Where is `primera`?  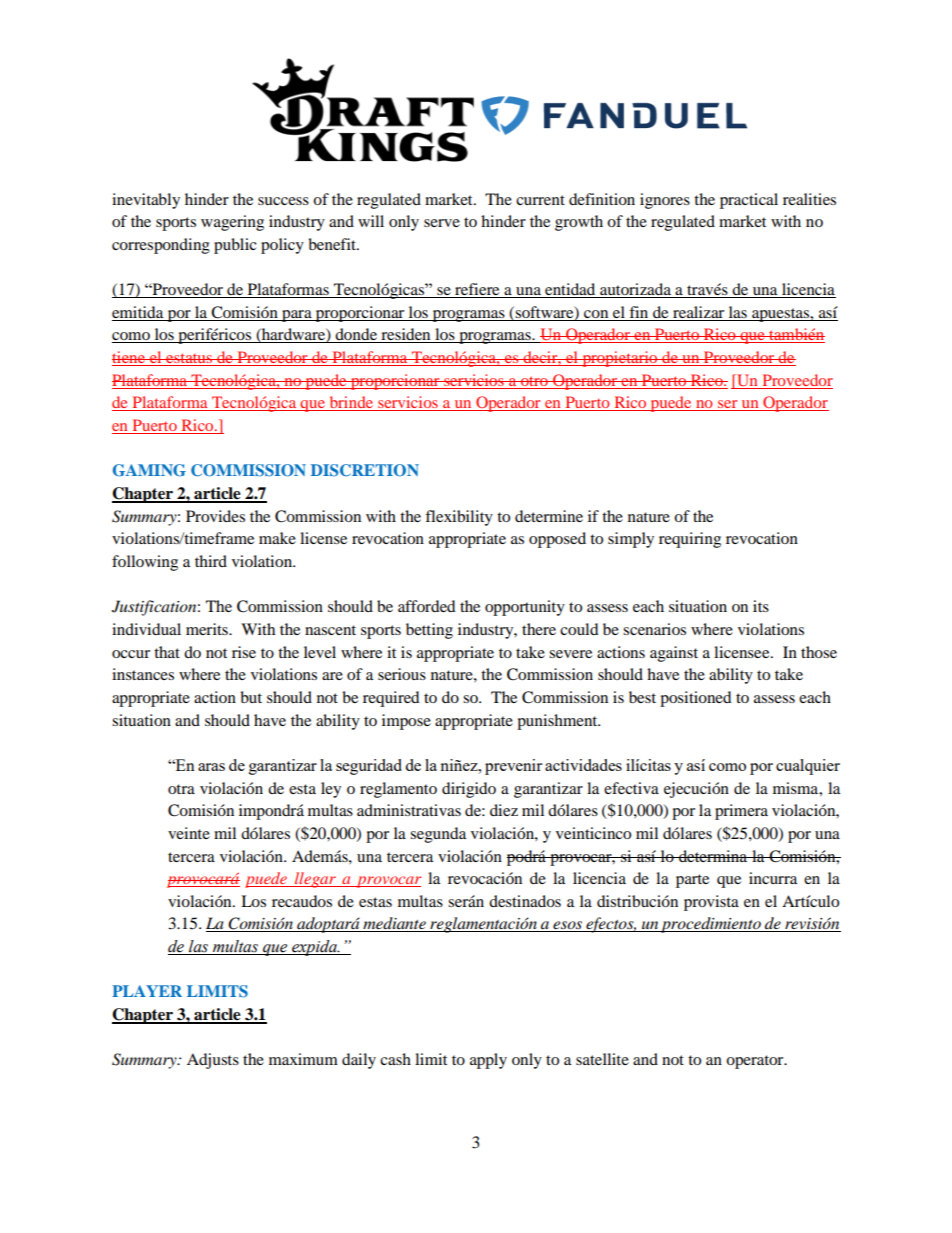 primera is located at coordinates (741, 812).
